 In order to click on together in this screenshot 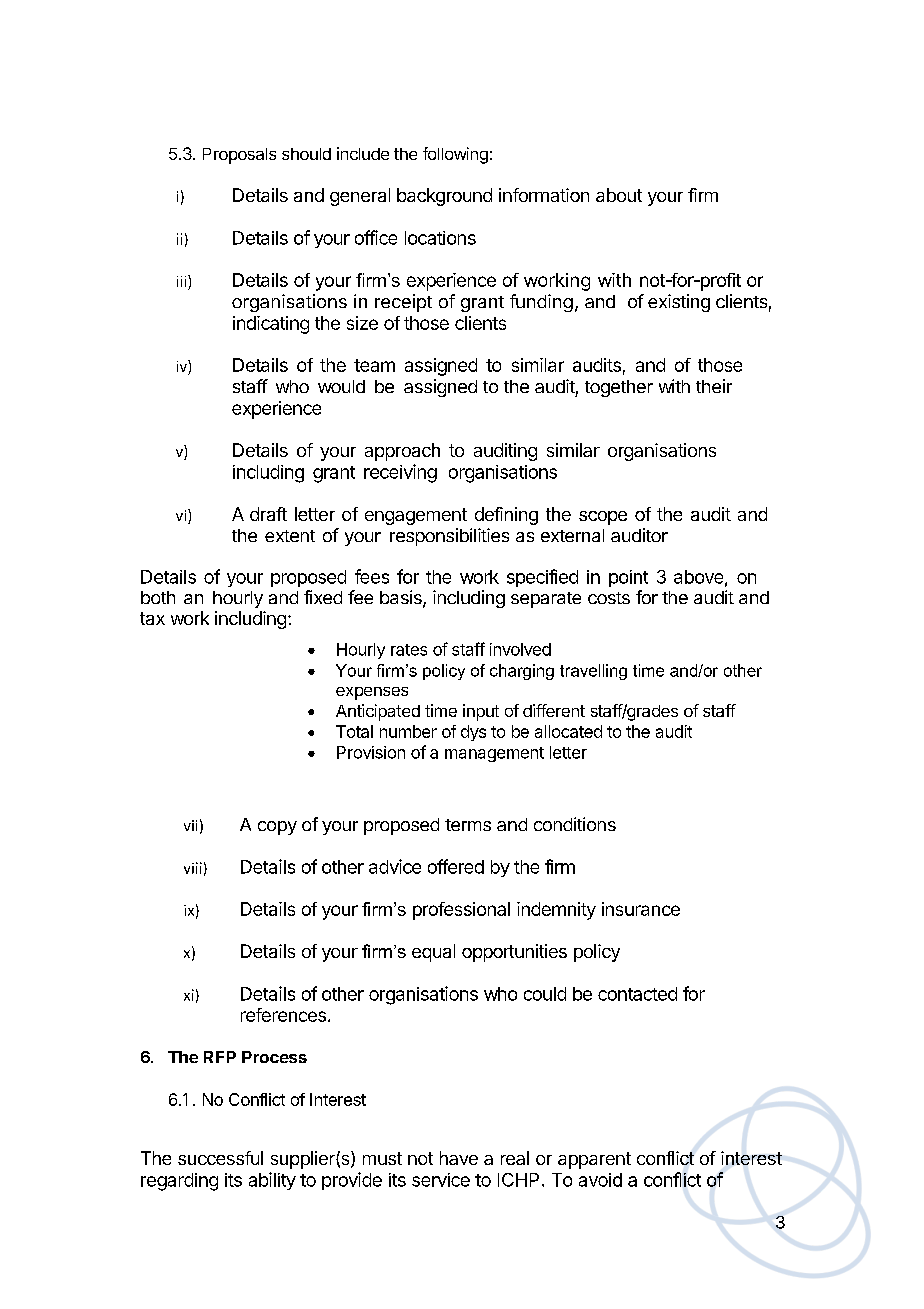, I will do `click(619, 388)`.
